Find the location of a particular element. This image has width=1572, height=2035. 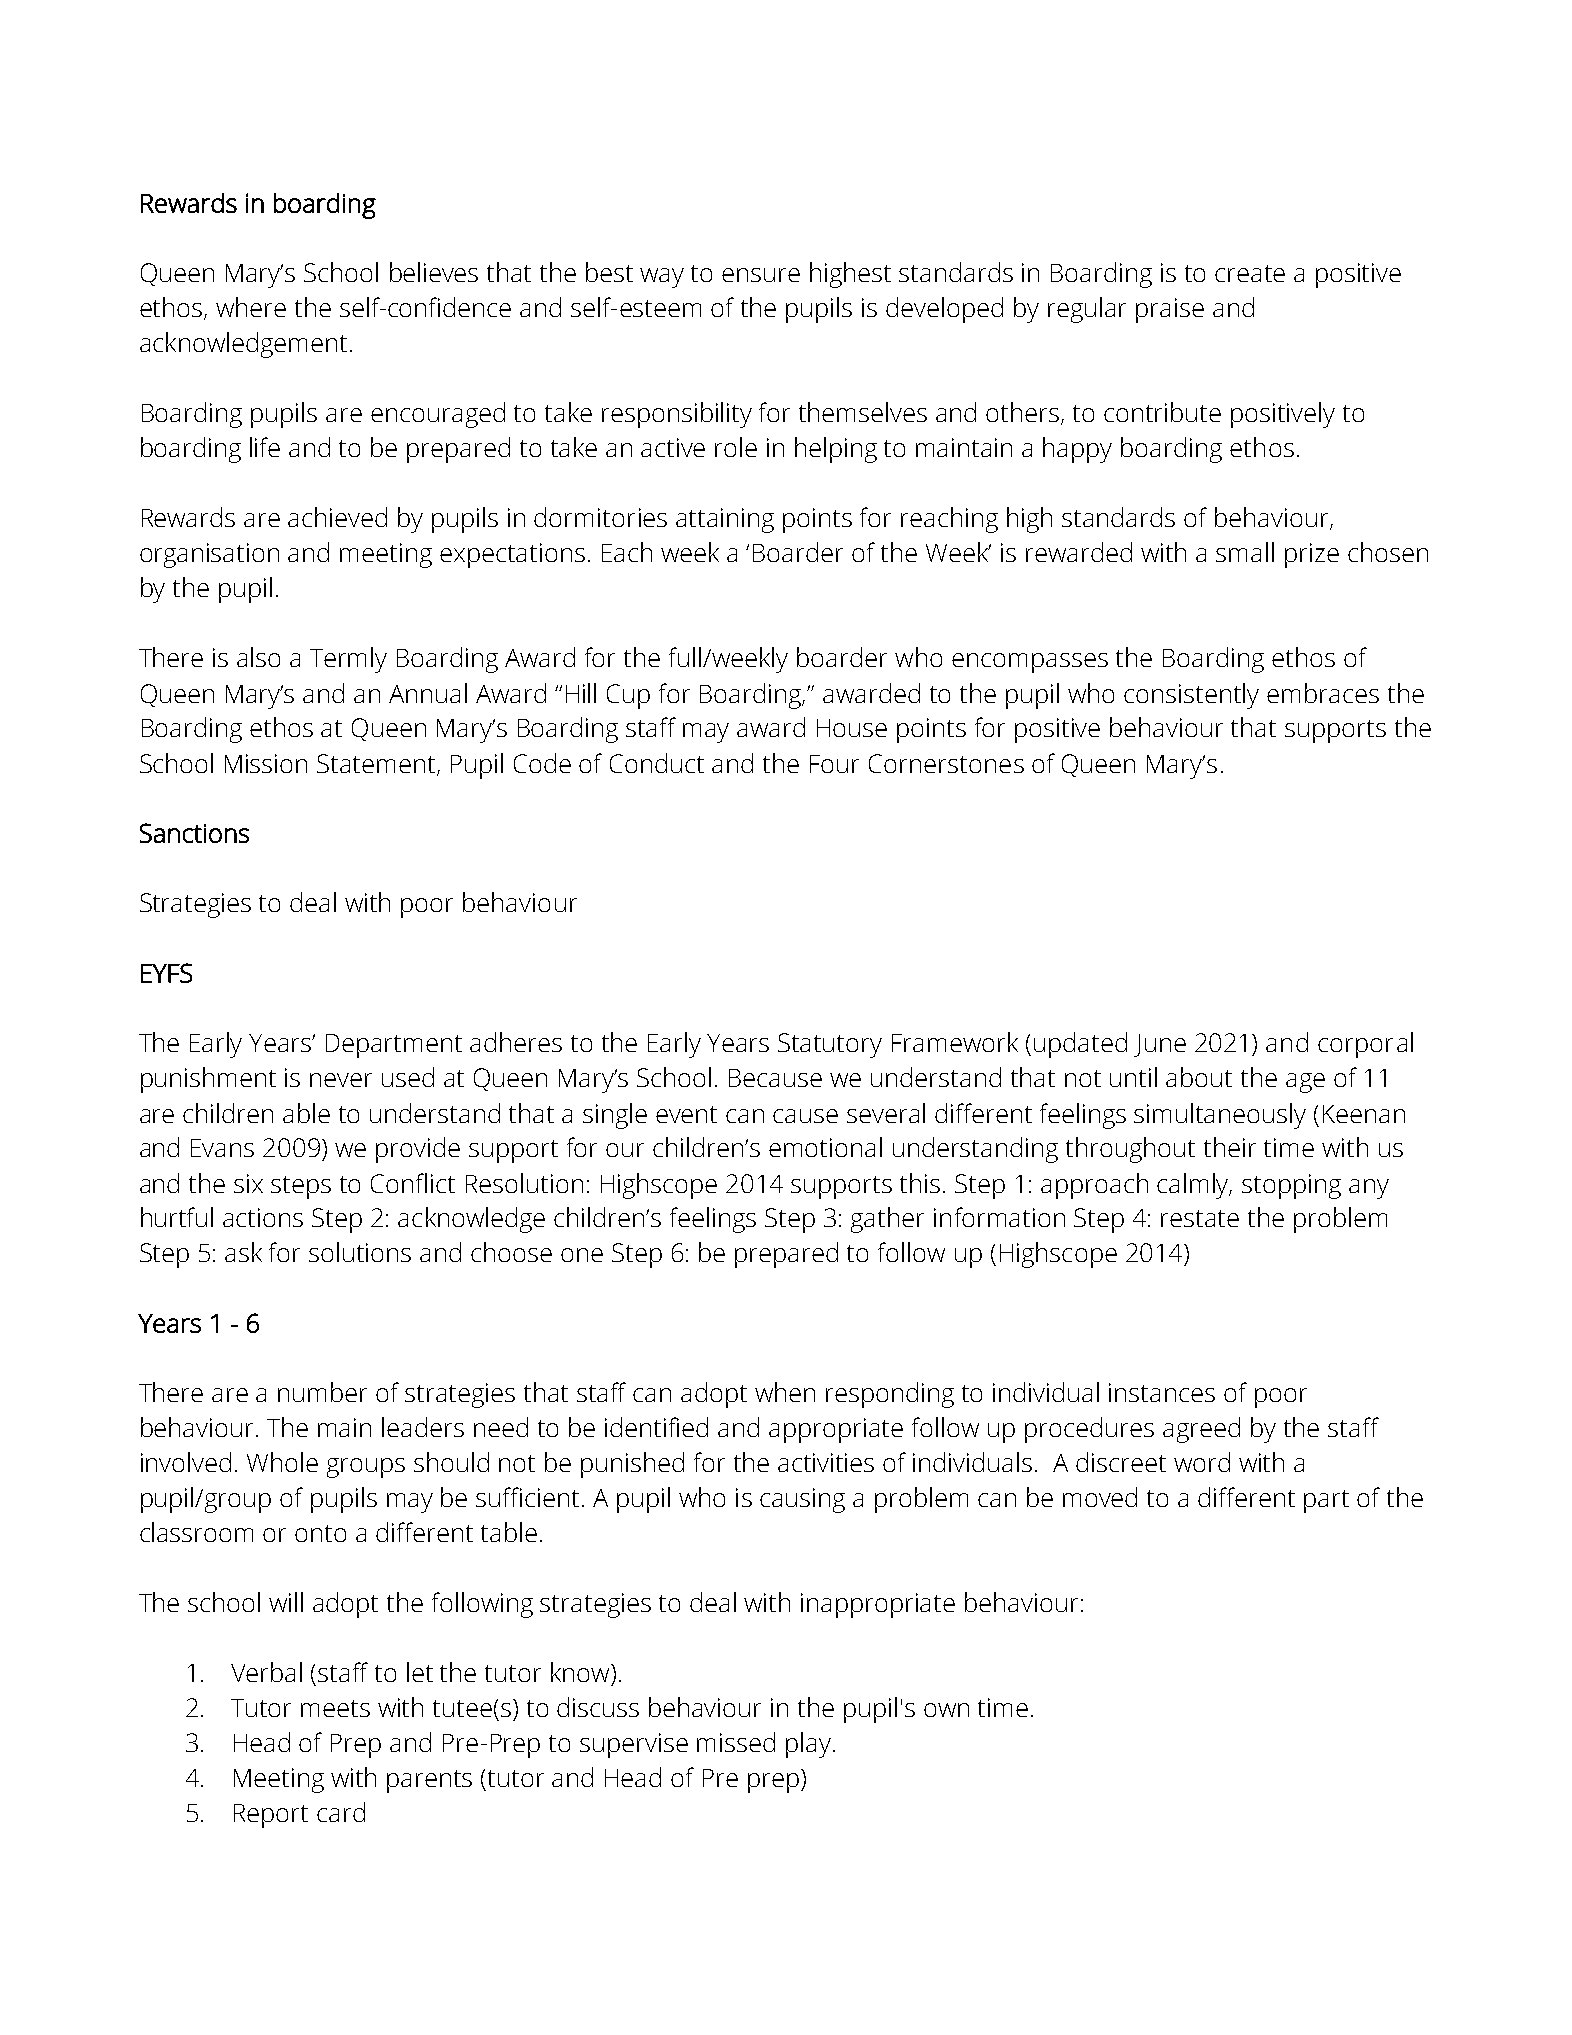

play is located at coordinates (808, 1745).
